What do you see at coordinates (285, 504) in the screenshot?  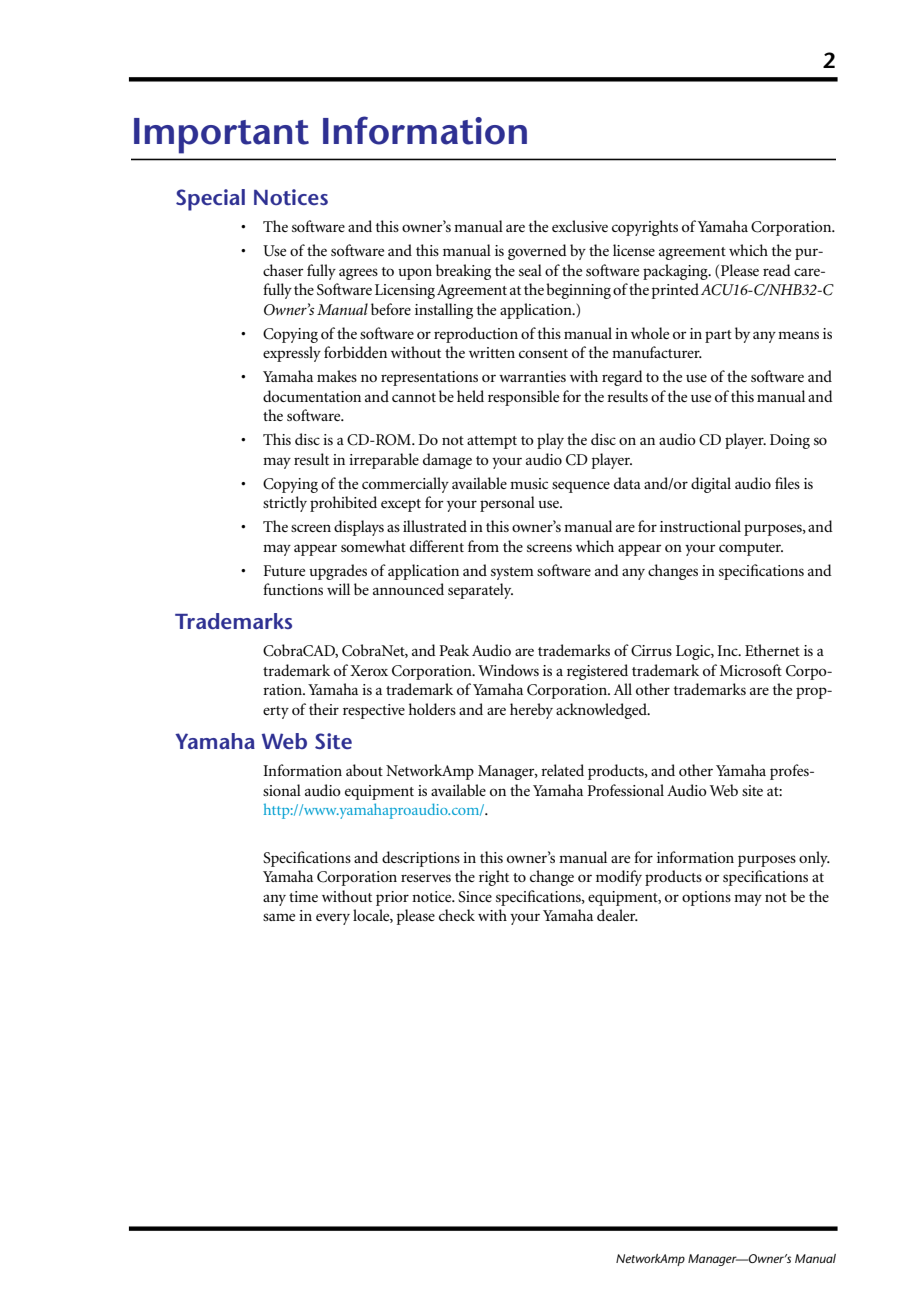 I see `strictly` at bounding box center [285, 504].
